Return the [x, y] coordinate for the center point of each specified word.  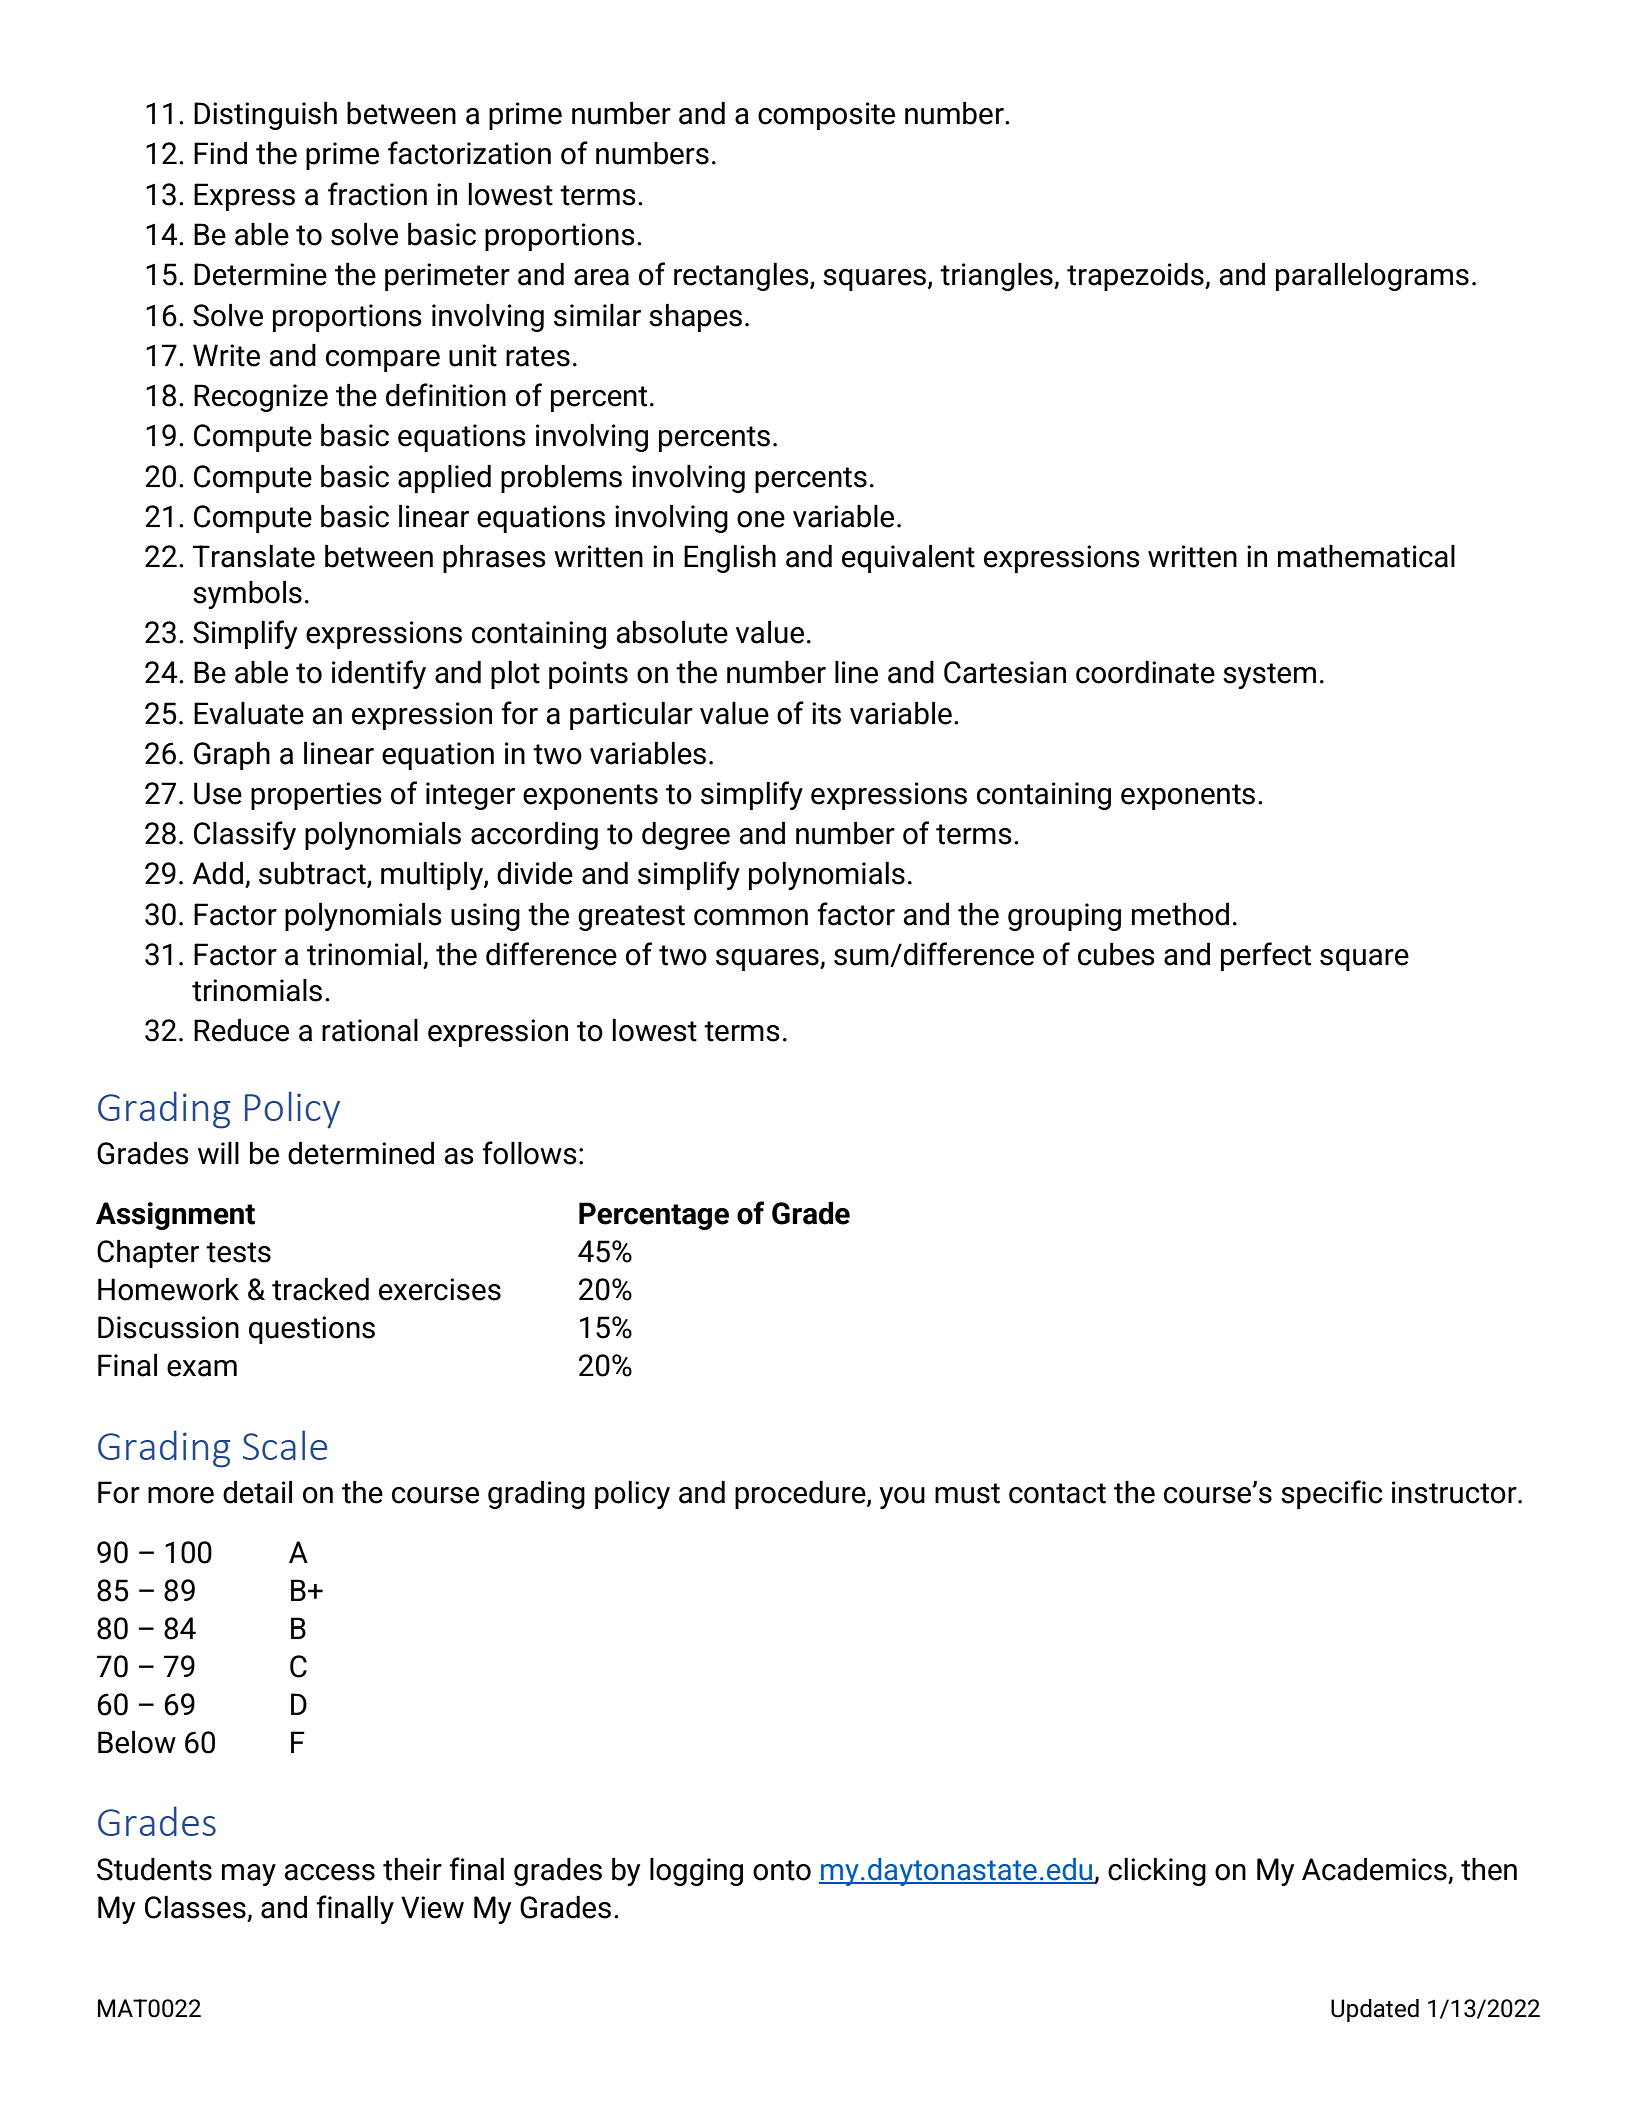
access [329, 1872]
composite [826, 116]
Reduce [241, 1030]
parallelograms [1372, 277]
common [751, 917]
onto [782, 1870]
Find [220, 153]
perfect [1266, 956]
